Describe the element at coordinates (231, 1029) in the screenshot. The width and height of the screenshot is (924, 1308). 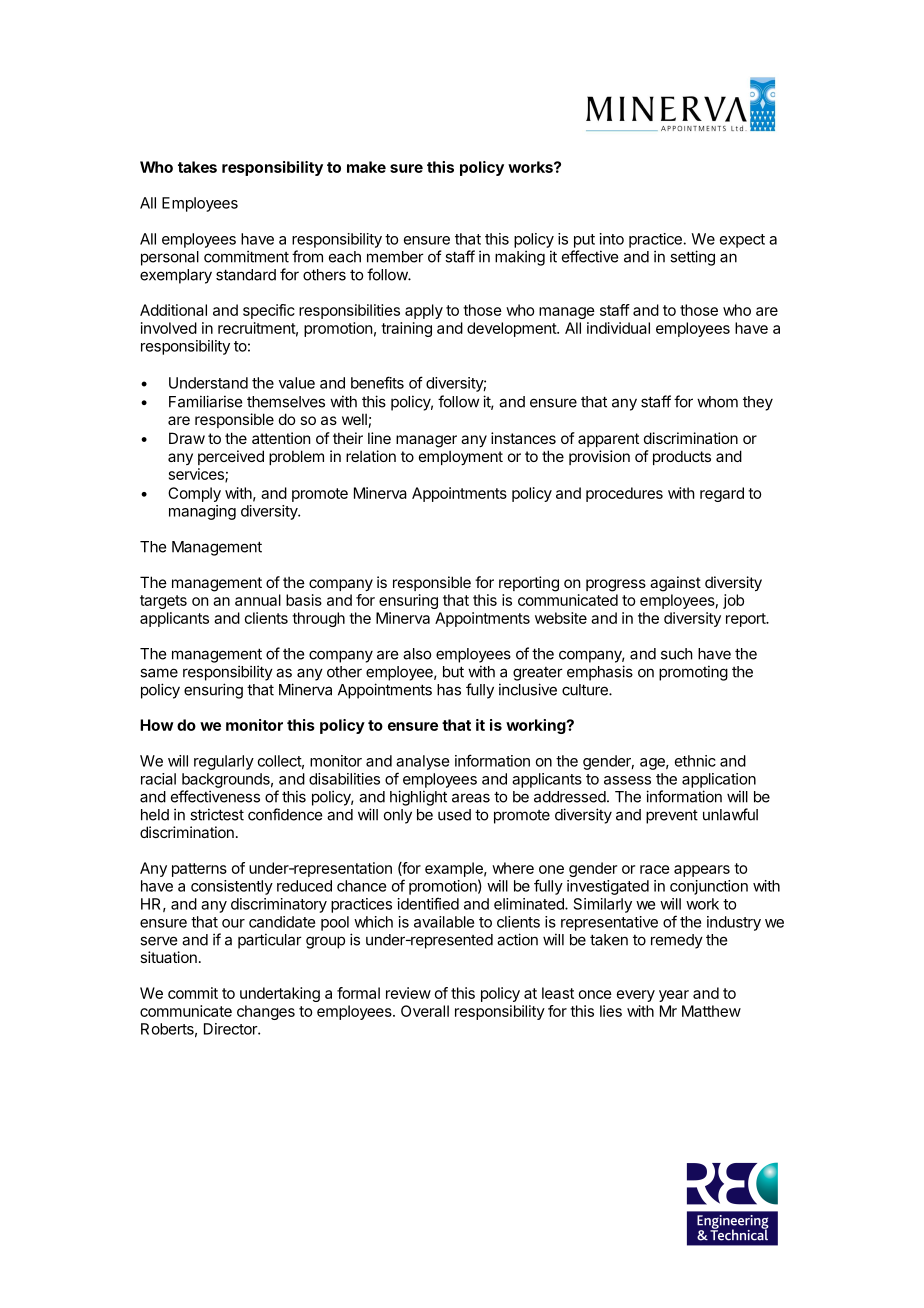
I see `Director` at that location.
